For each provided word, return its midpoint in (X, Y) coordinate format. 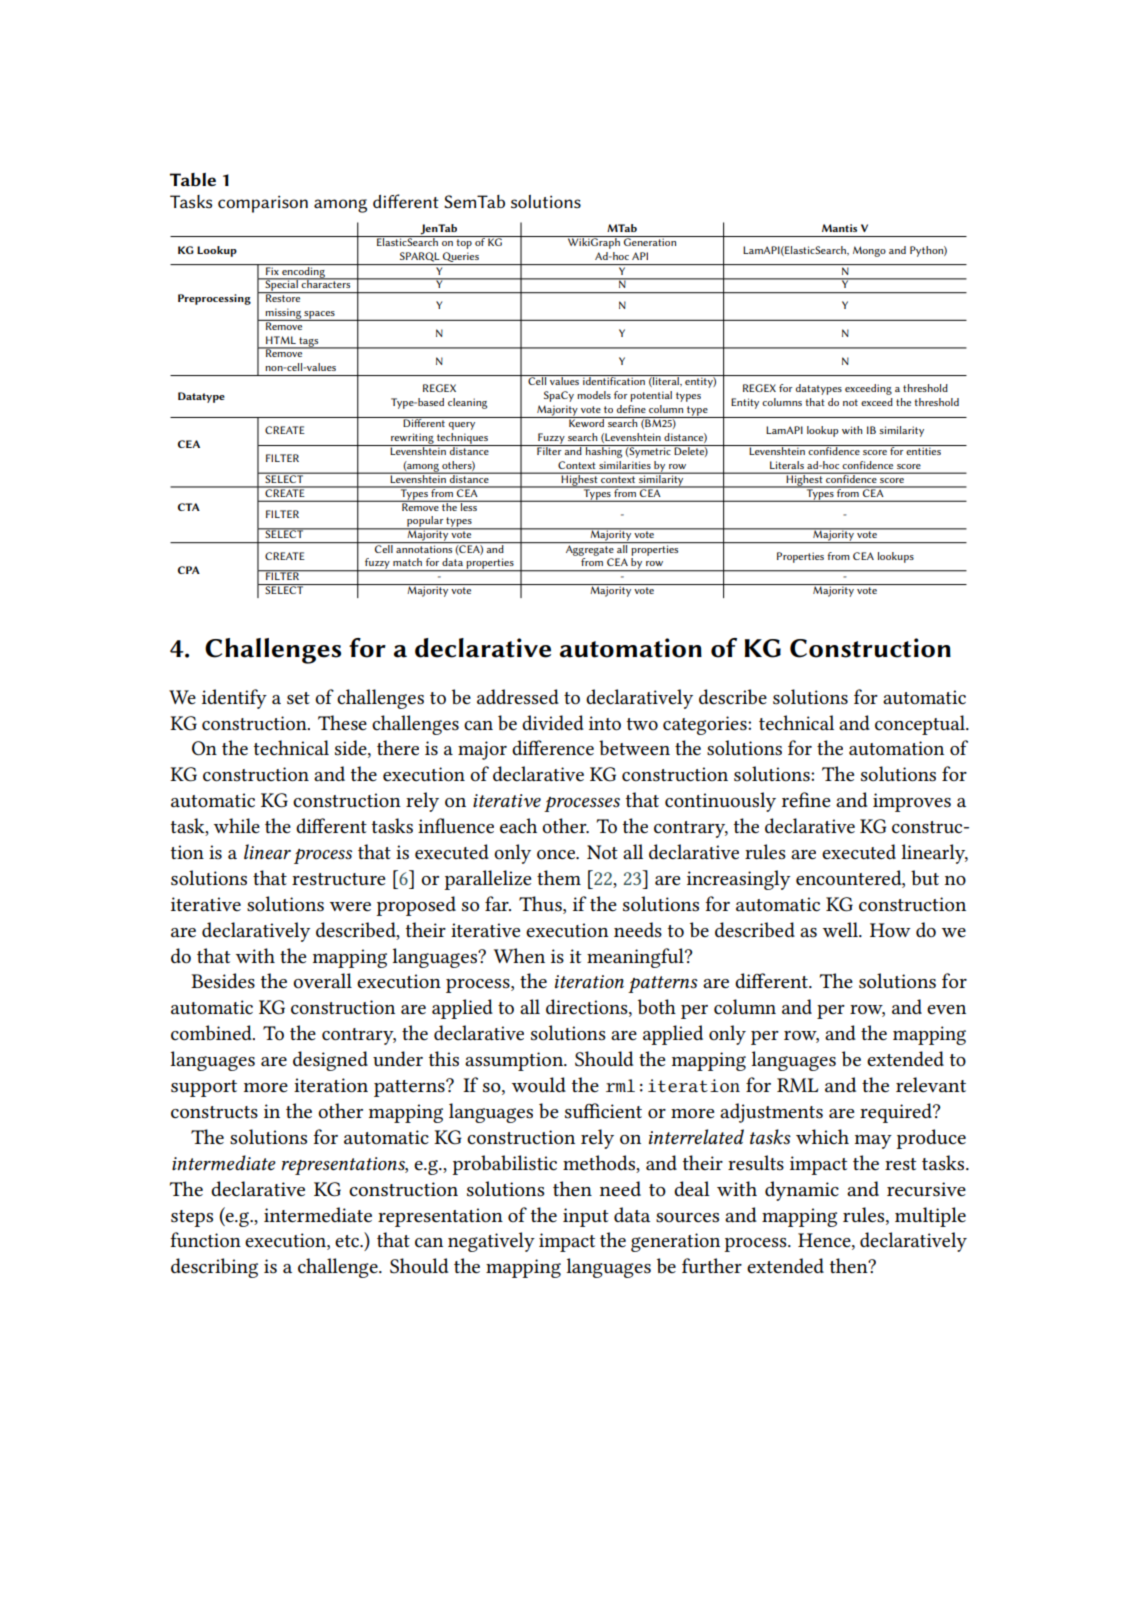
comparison (263, 204)
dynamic (802, 1191)
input (586, 1217)
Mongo (869, 251)
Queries (461, 258)
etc (348, 1241)
